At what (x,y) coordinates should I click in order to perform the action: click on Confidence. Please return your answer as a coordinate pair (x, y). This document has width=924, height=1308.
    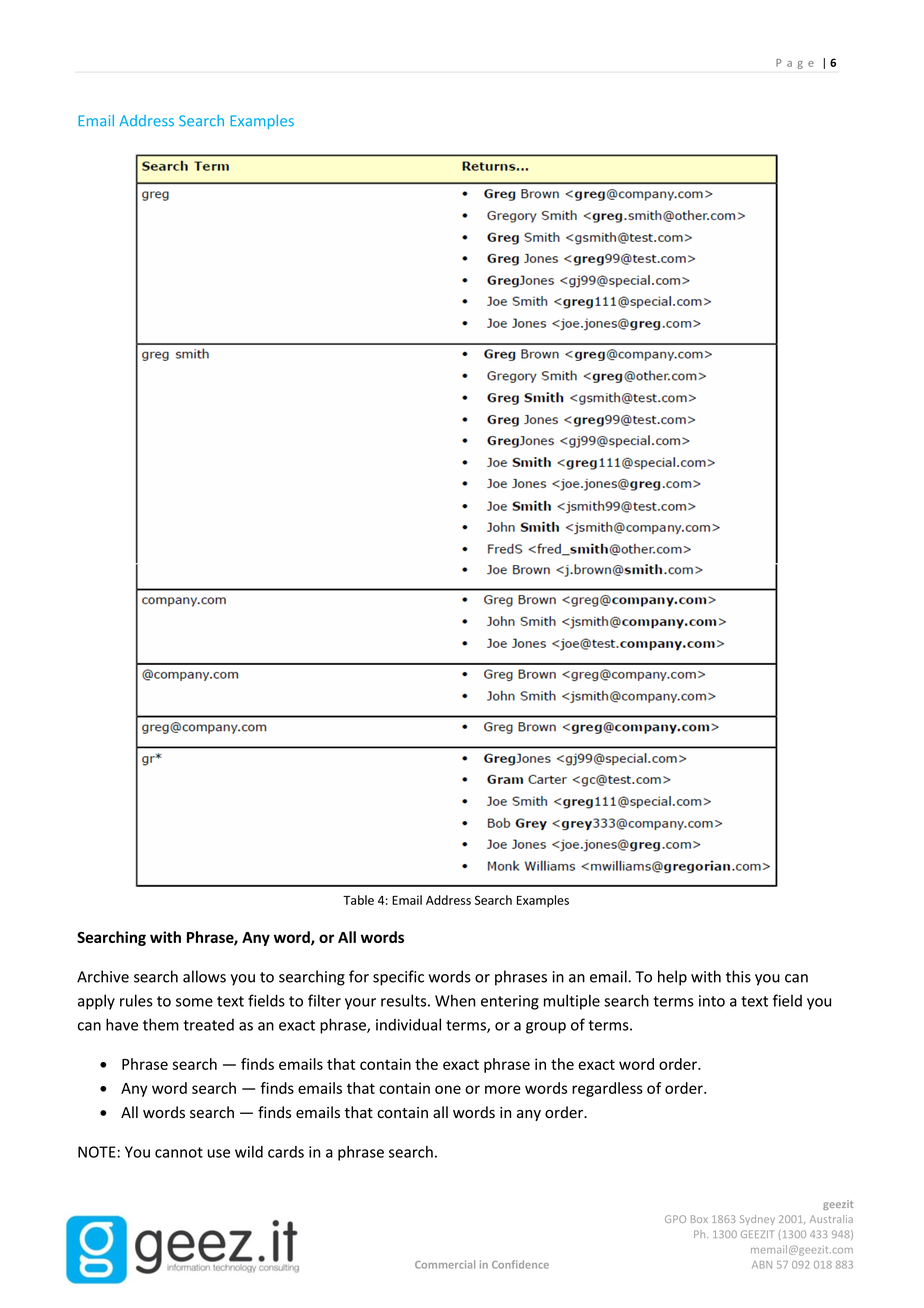
    Looking at the image, I should click on (520, 1264).
